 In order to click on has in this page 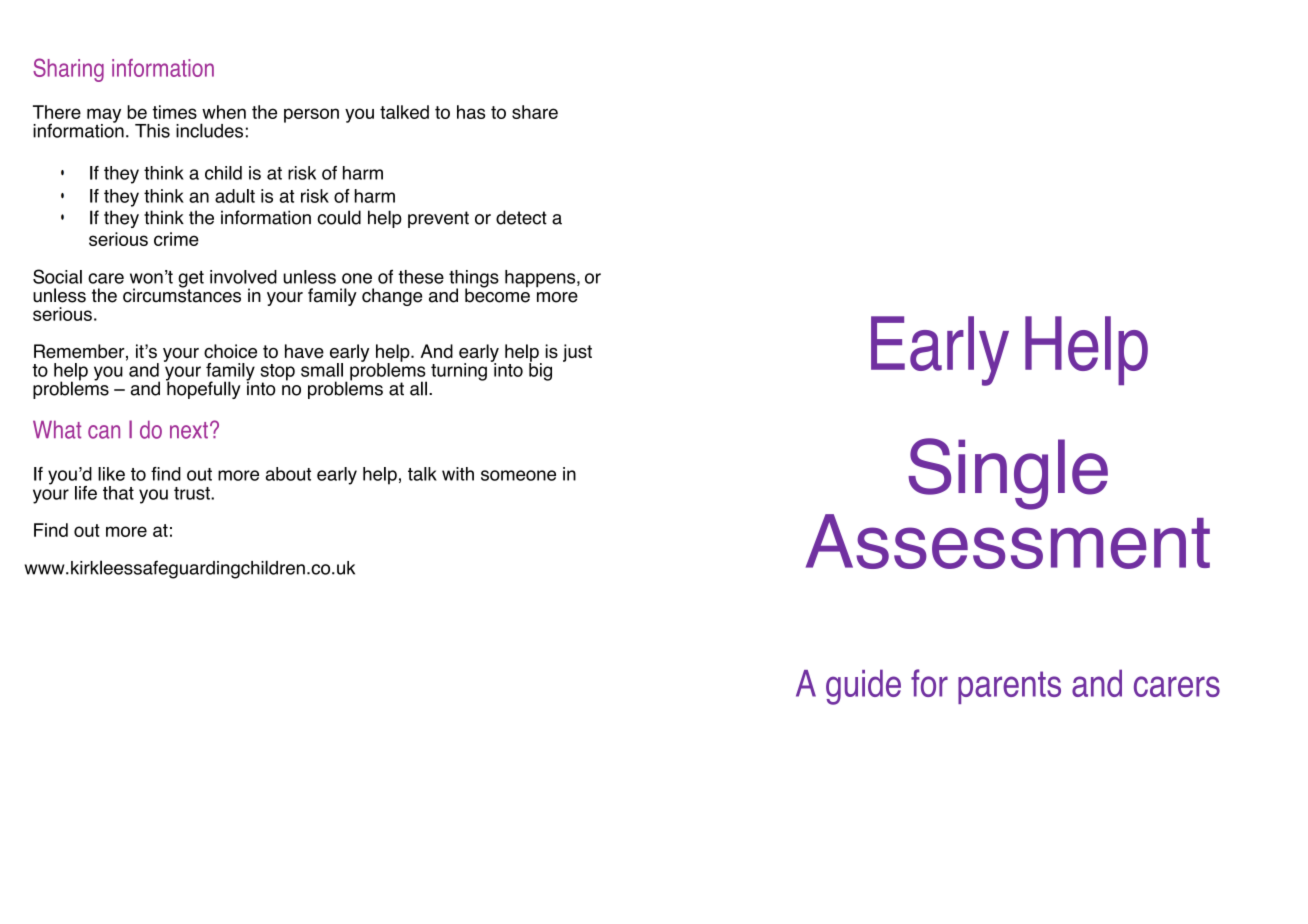, I will do `click(471, 112)`.
